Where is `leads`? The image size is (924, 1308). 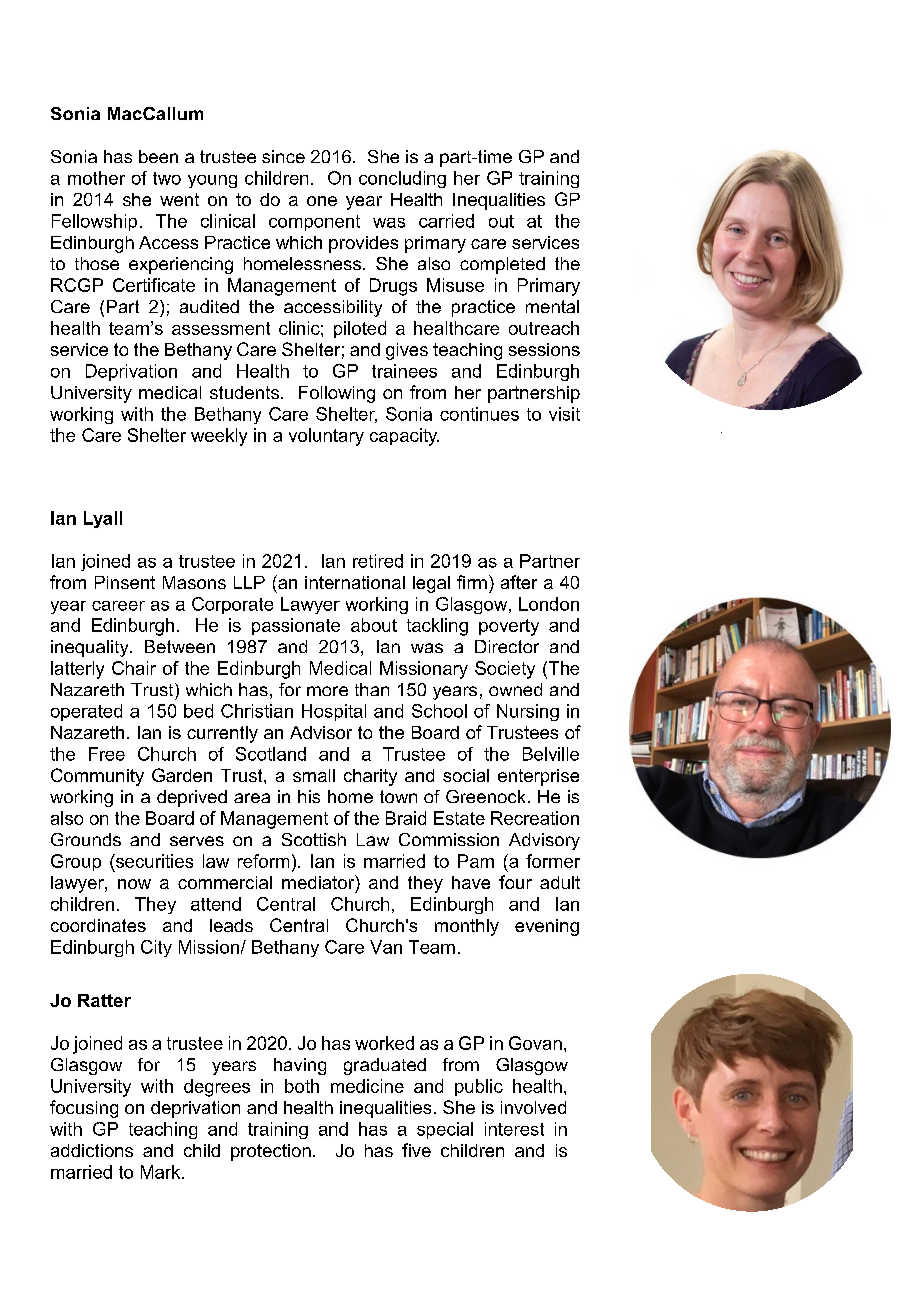
leads is located at coordinates (231, 925).
